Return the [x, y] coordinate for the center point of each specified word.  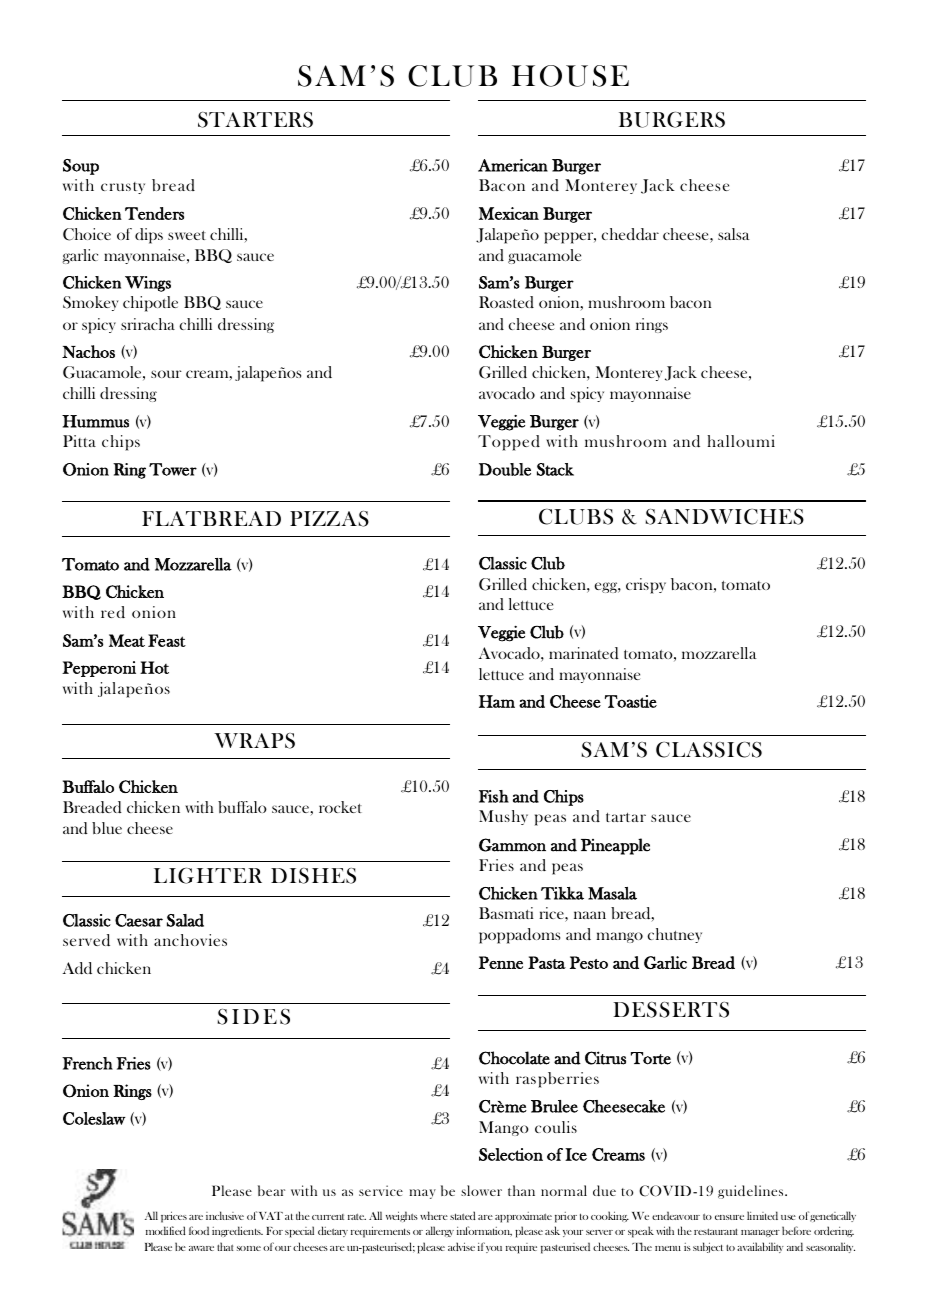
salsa [734, 234]
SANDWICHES [725, 517]
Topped [509, 443]
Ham [497, 701]
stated [463, 1215]
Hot [154, 667]
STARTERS [255, 120]
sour [166, 374]
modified [166, 1230]
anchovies [190, 940]
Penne [501, 962]
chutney [674, 935]
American [513, 165]
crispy [646, 586]
